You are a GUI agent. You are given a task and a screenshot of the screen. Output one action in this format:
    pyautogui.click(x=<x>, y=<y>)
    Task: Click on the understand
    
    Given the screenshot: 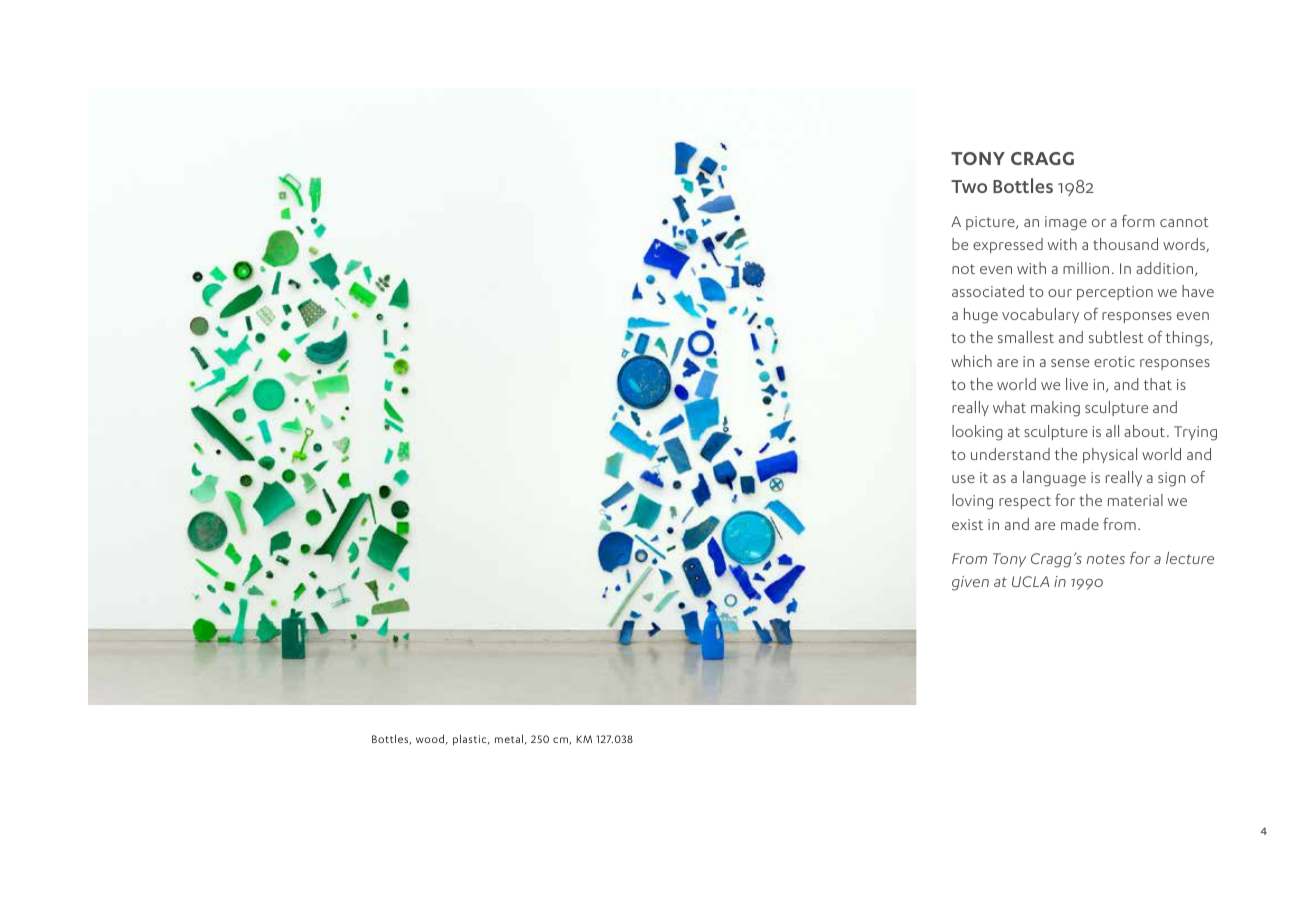 What is the action you would take?
    pyautogui.click(x=1010, y=454)
